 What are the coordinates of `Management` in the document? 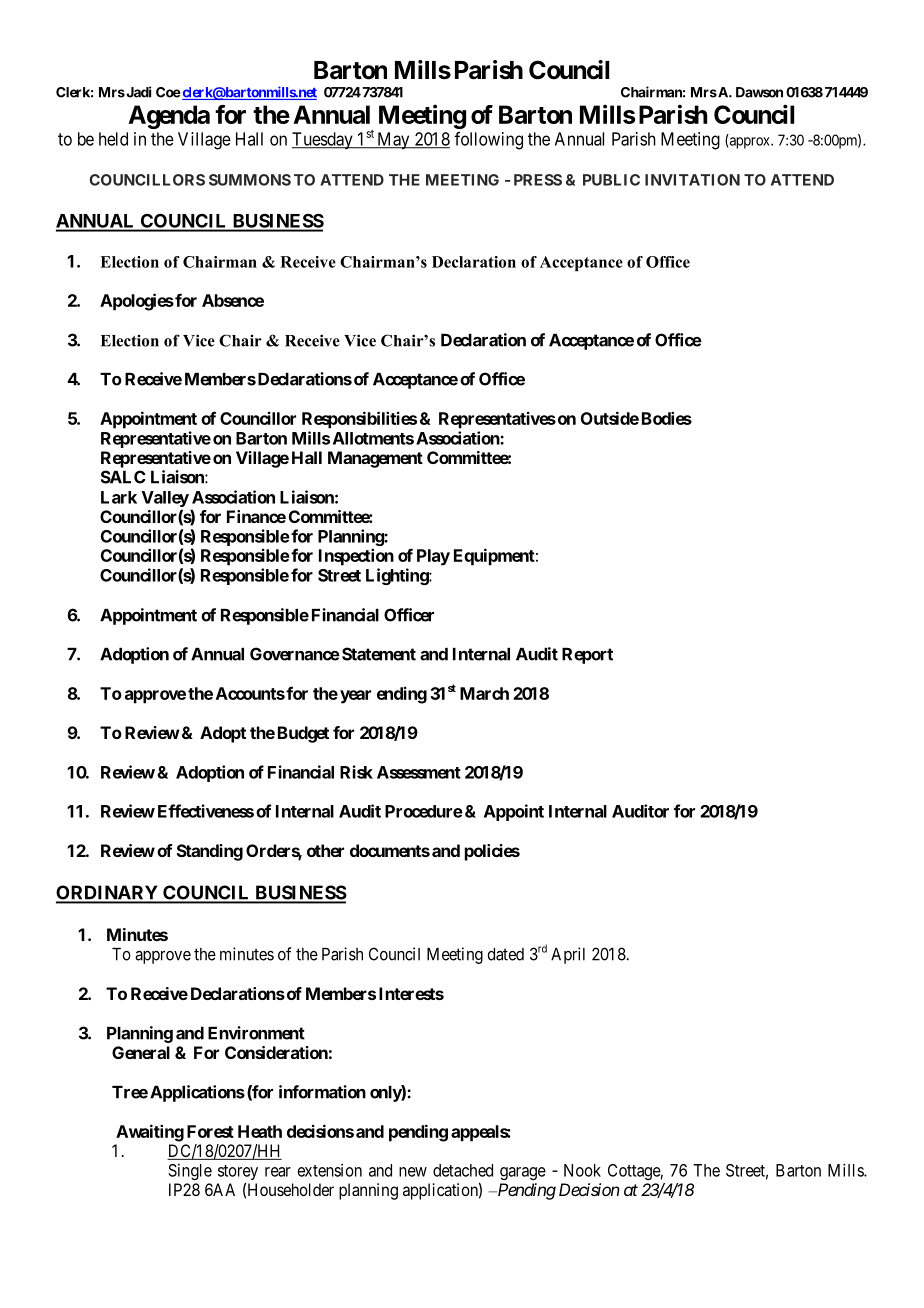 It's located at (375, 459).
